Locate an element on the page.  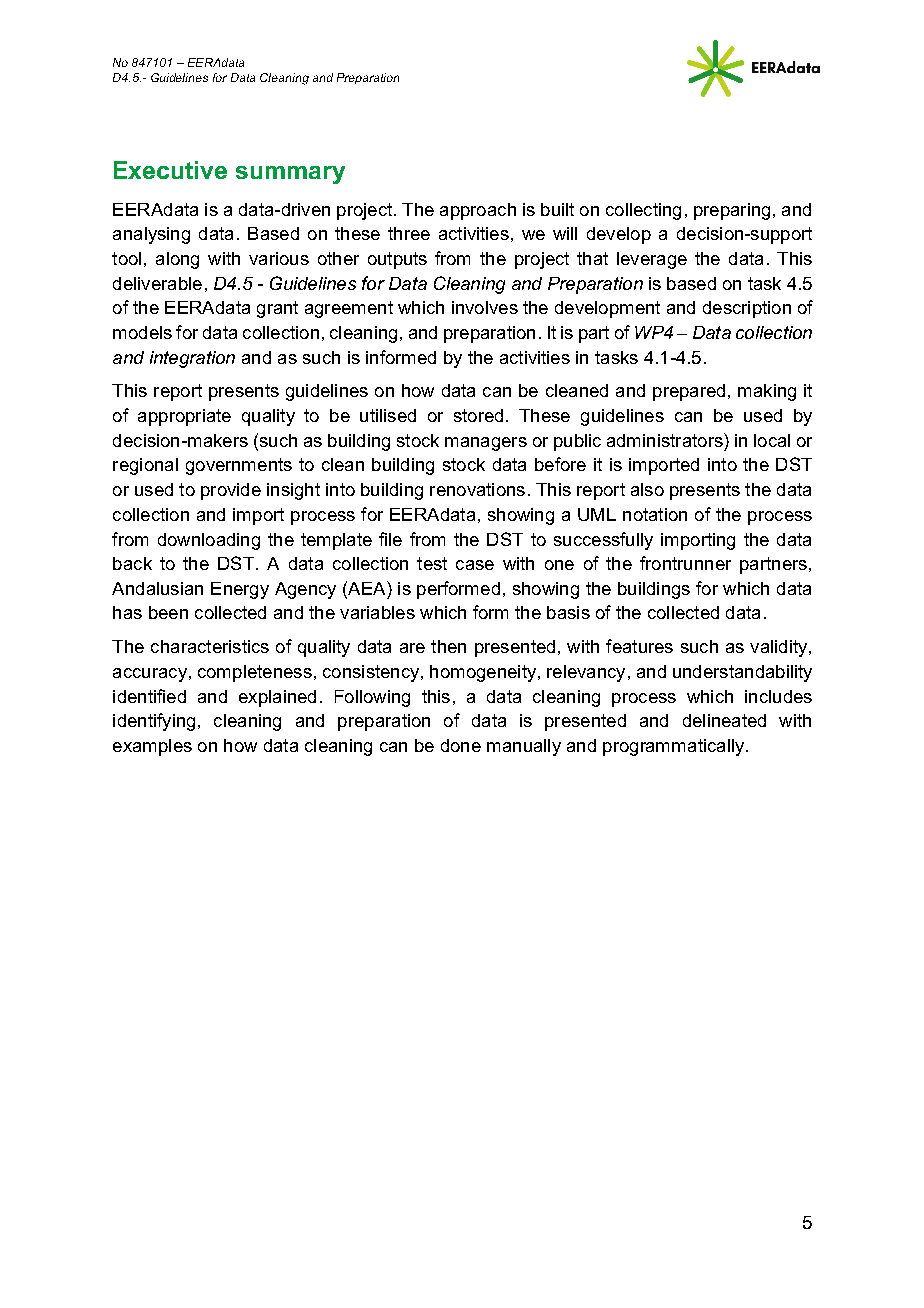
preparing is located at coordinates (732, 211).
